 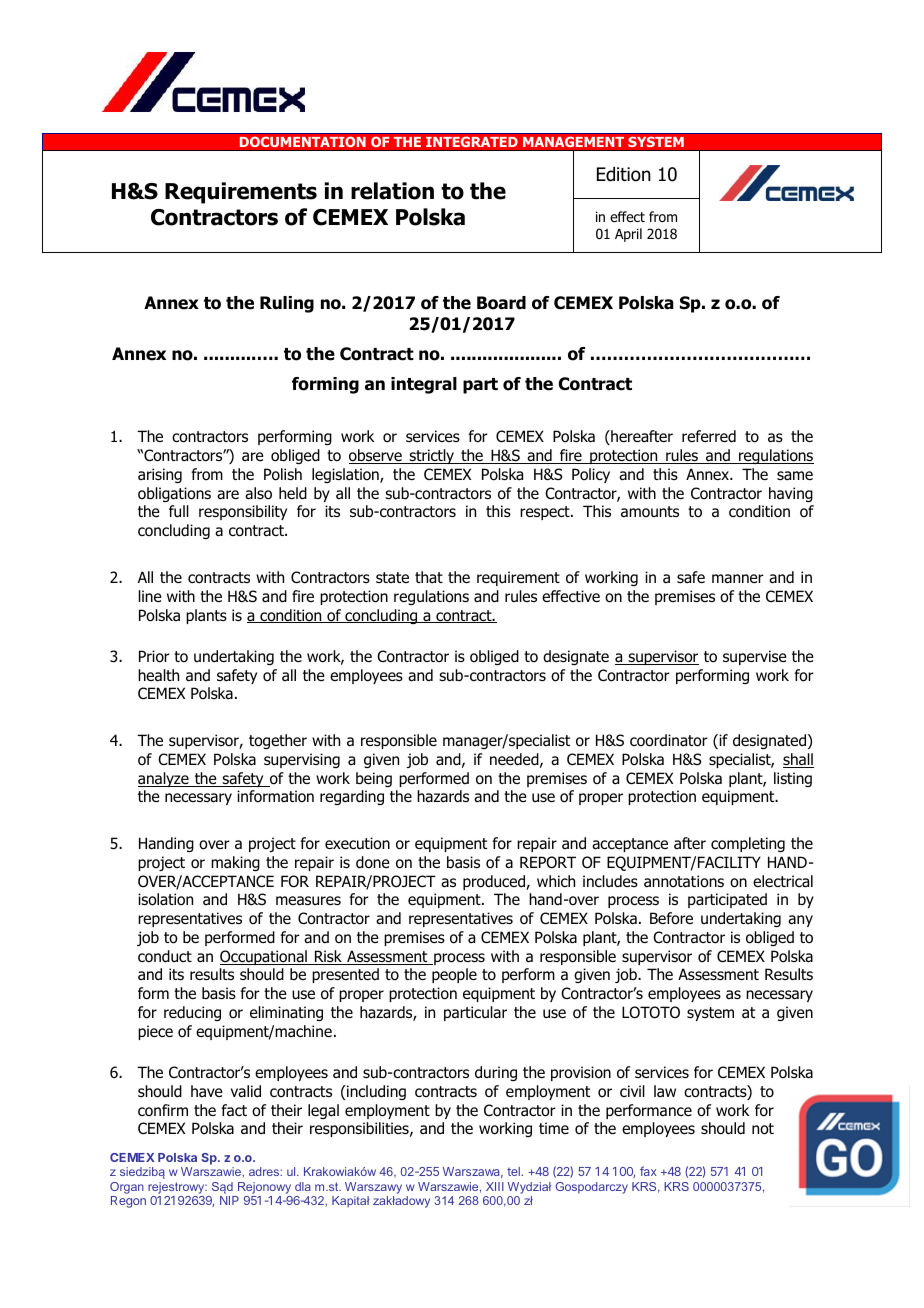 What do you see at coordinates (671, 918) in the screenshot?
I see `Before` at bounding box center [671, 918].
